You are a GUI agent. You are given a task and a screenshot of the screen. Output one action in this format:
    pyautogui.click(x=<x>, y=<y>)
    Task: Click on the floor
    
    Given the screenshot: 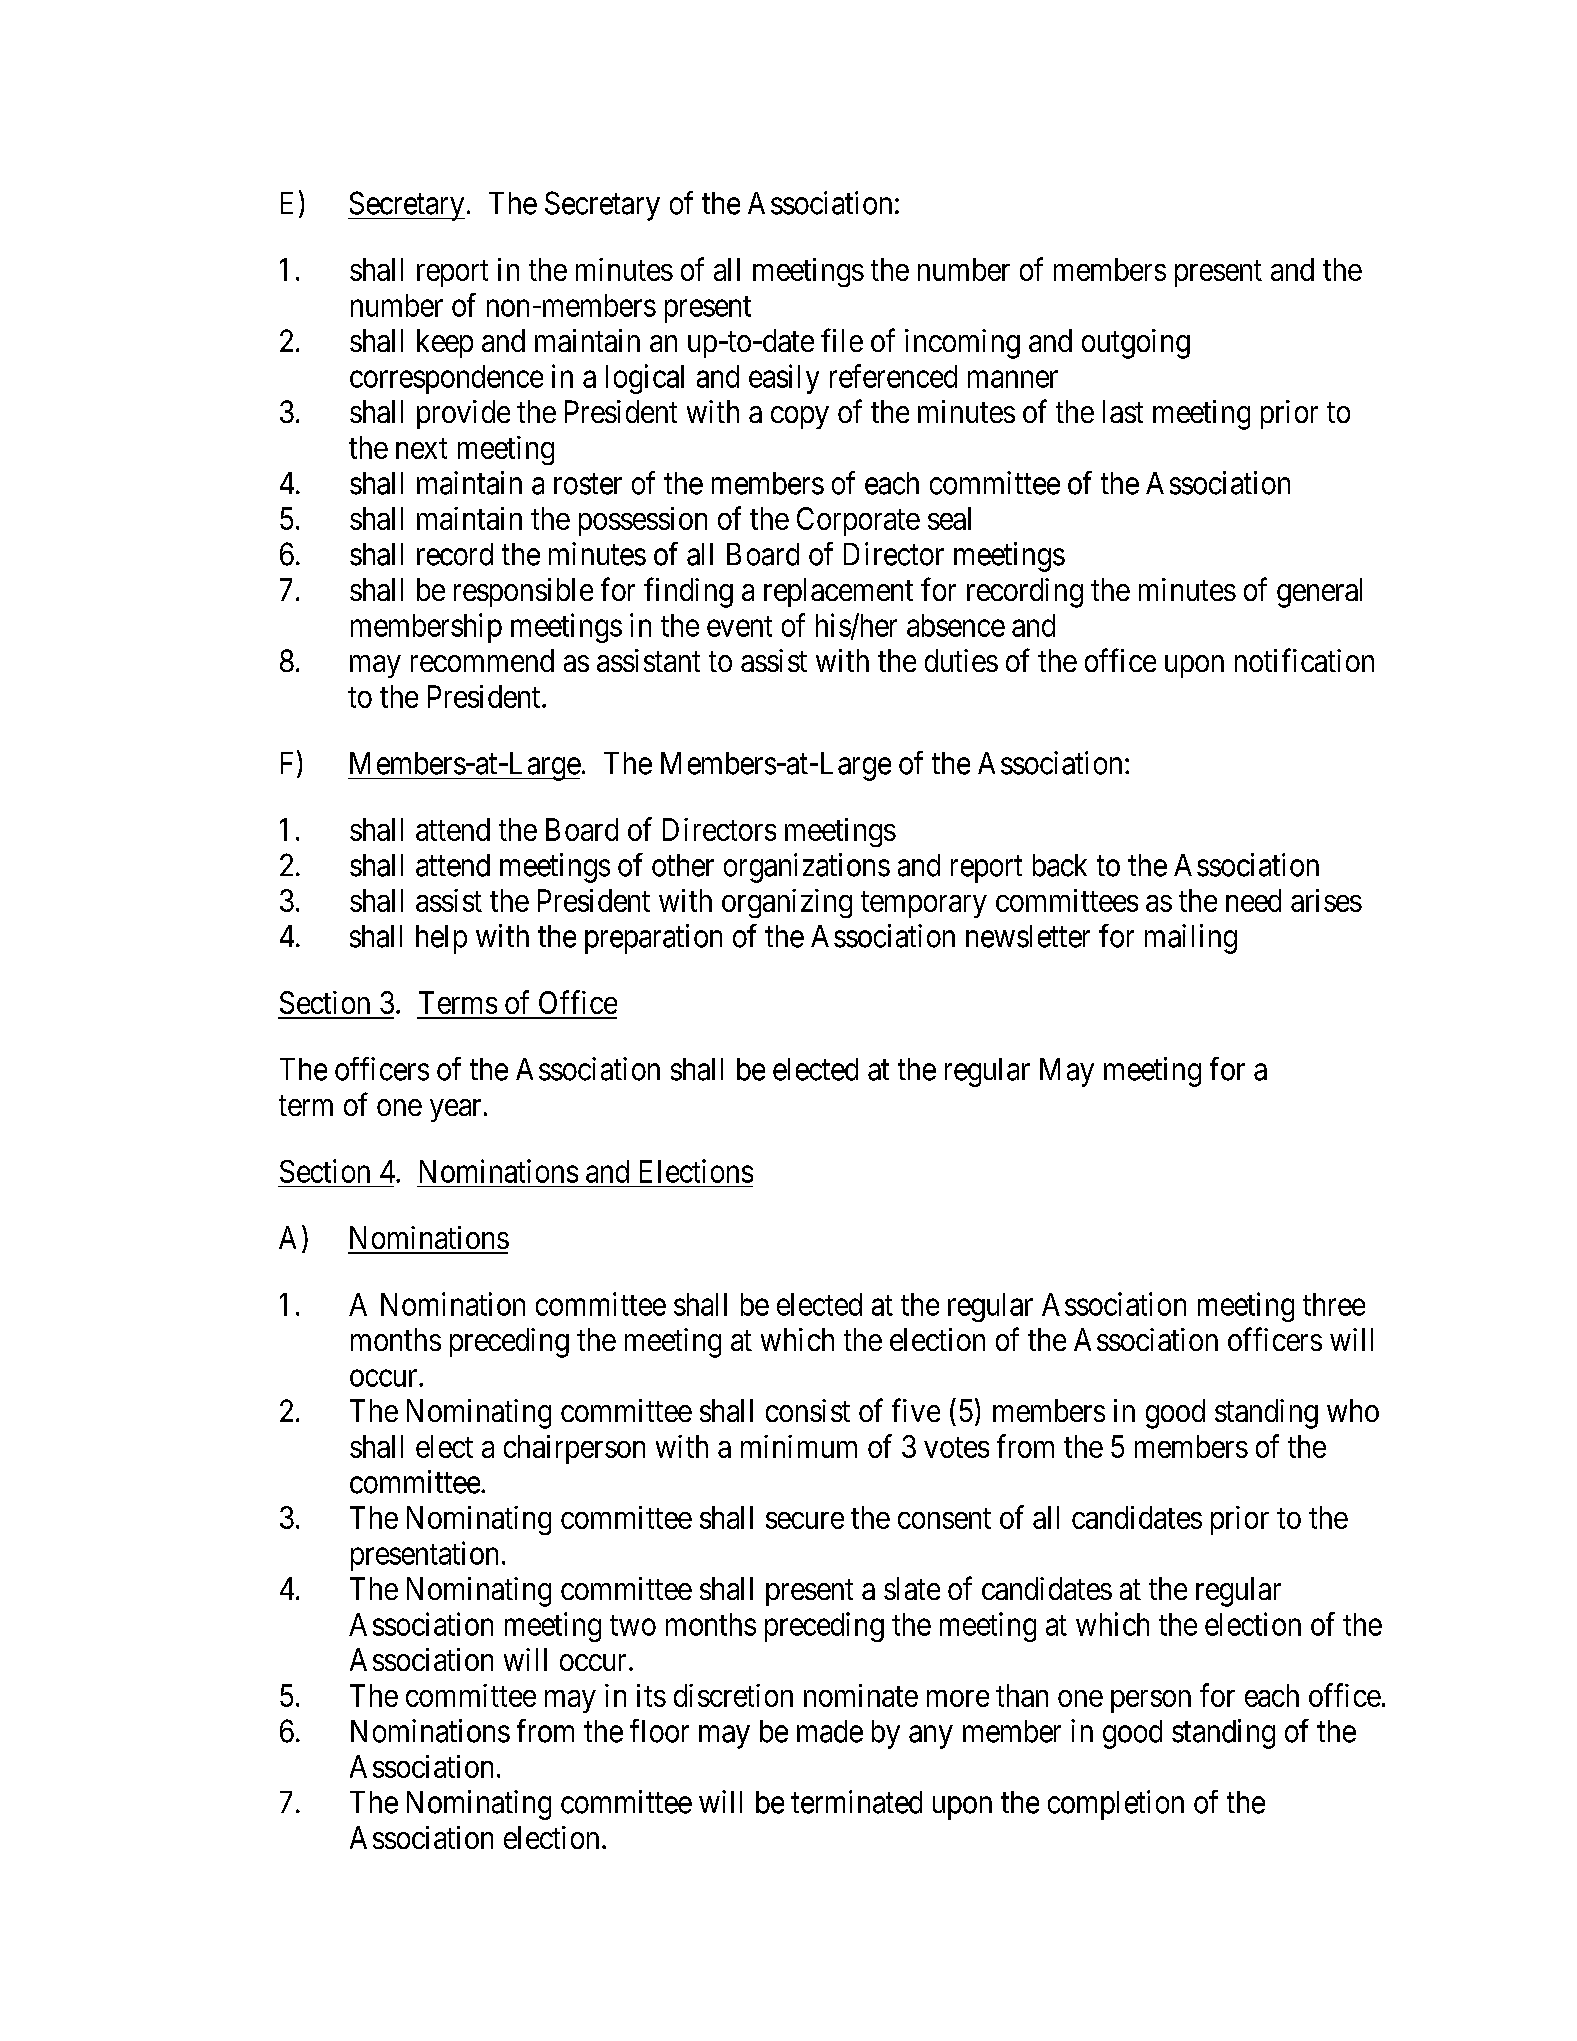 What is the action you would take?
    pyautogui.click(x=659, y=1731)
